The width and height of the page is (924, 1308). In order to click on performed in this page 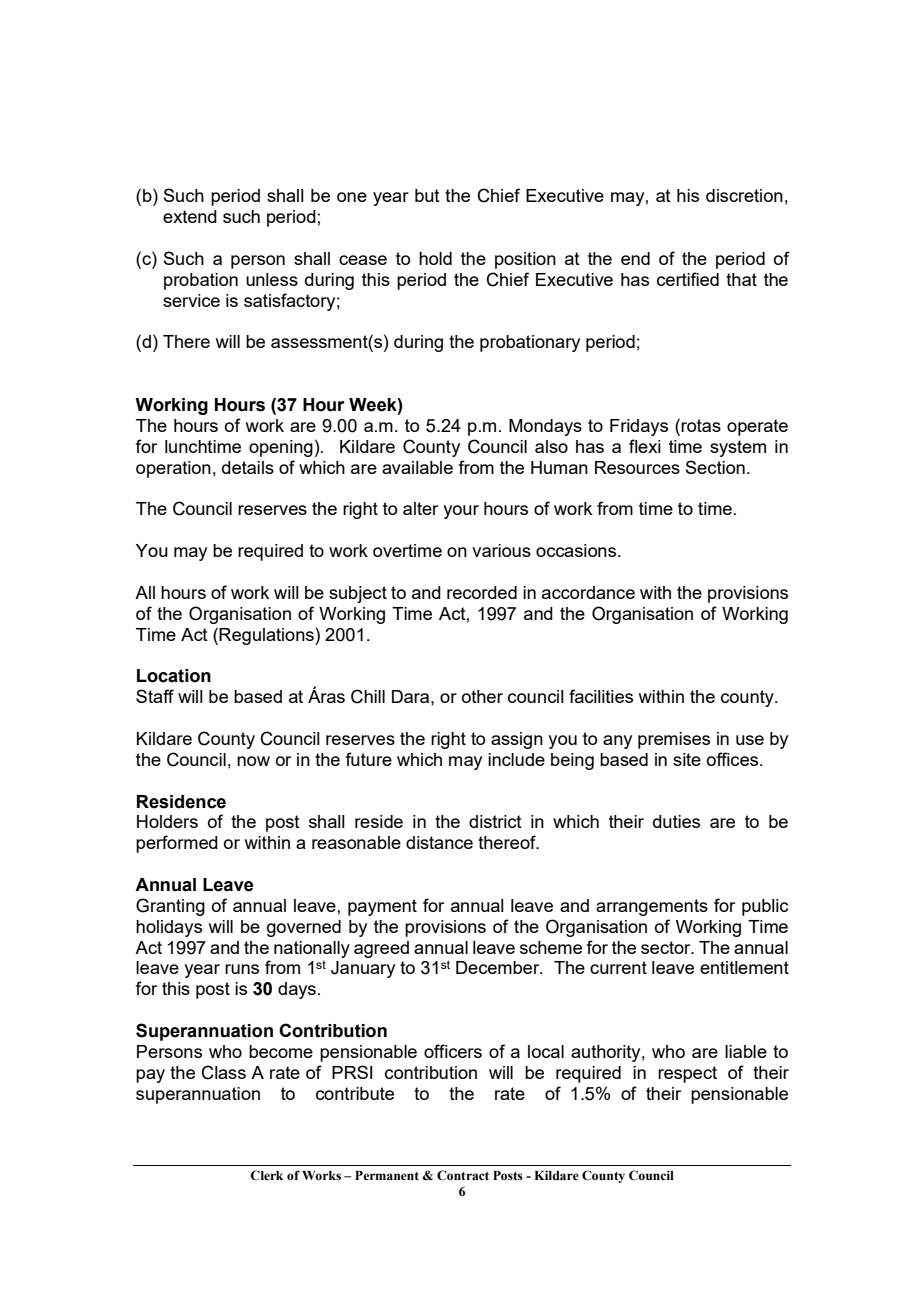, I will do `click(177, 844)`.
